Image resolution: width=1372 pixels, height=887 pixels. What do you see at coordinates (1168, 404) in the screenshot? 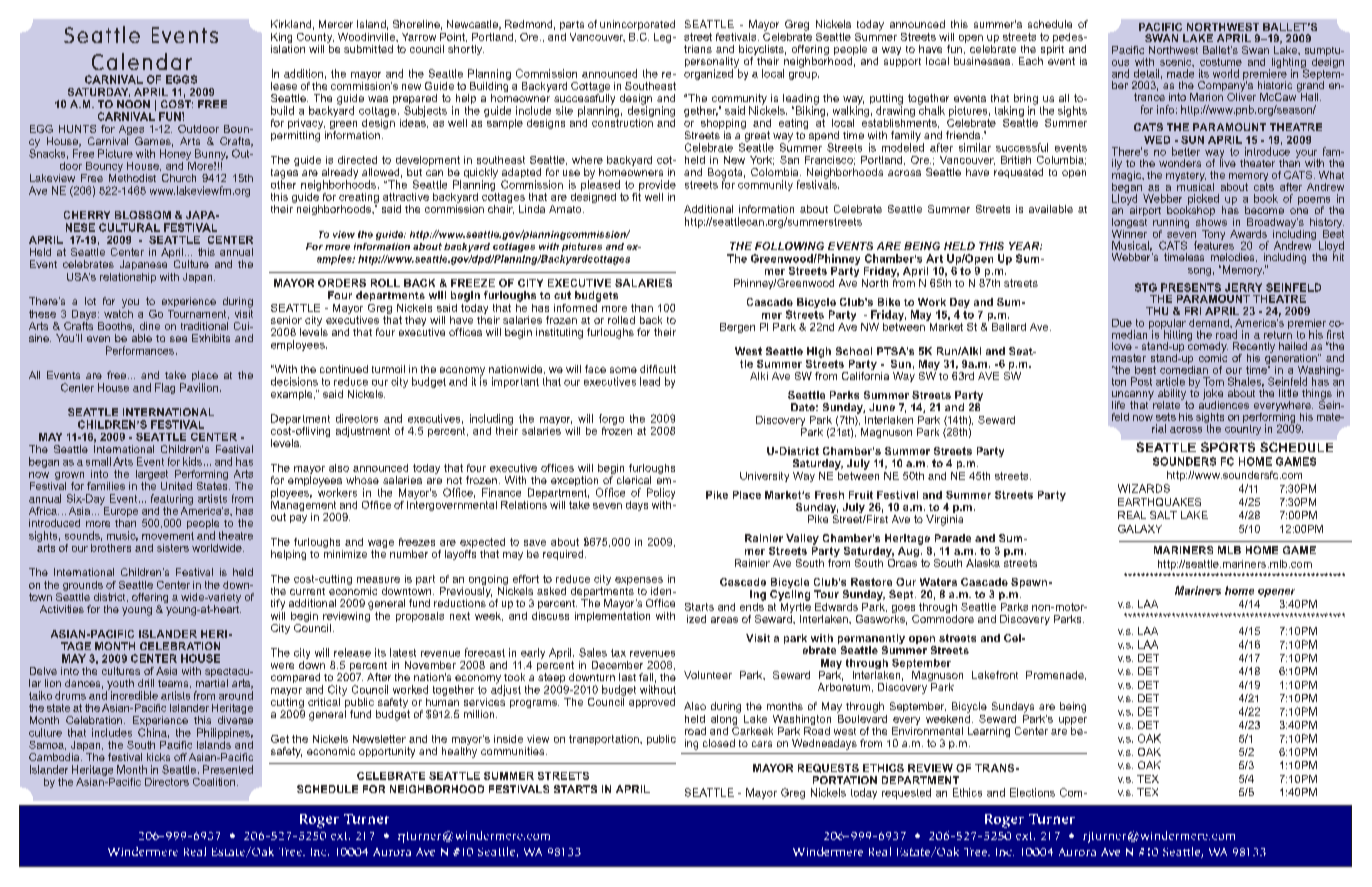
I see `relate` at bounding box center [1168, 404].
